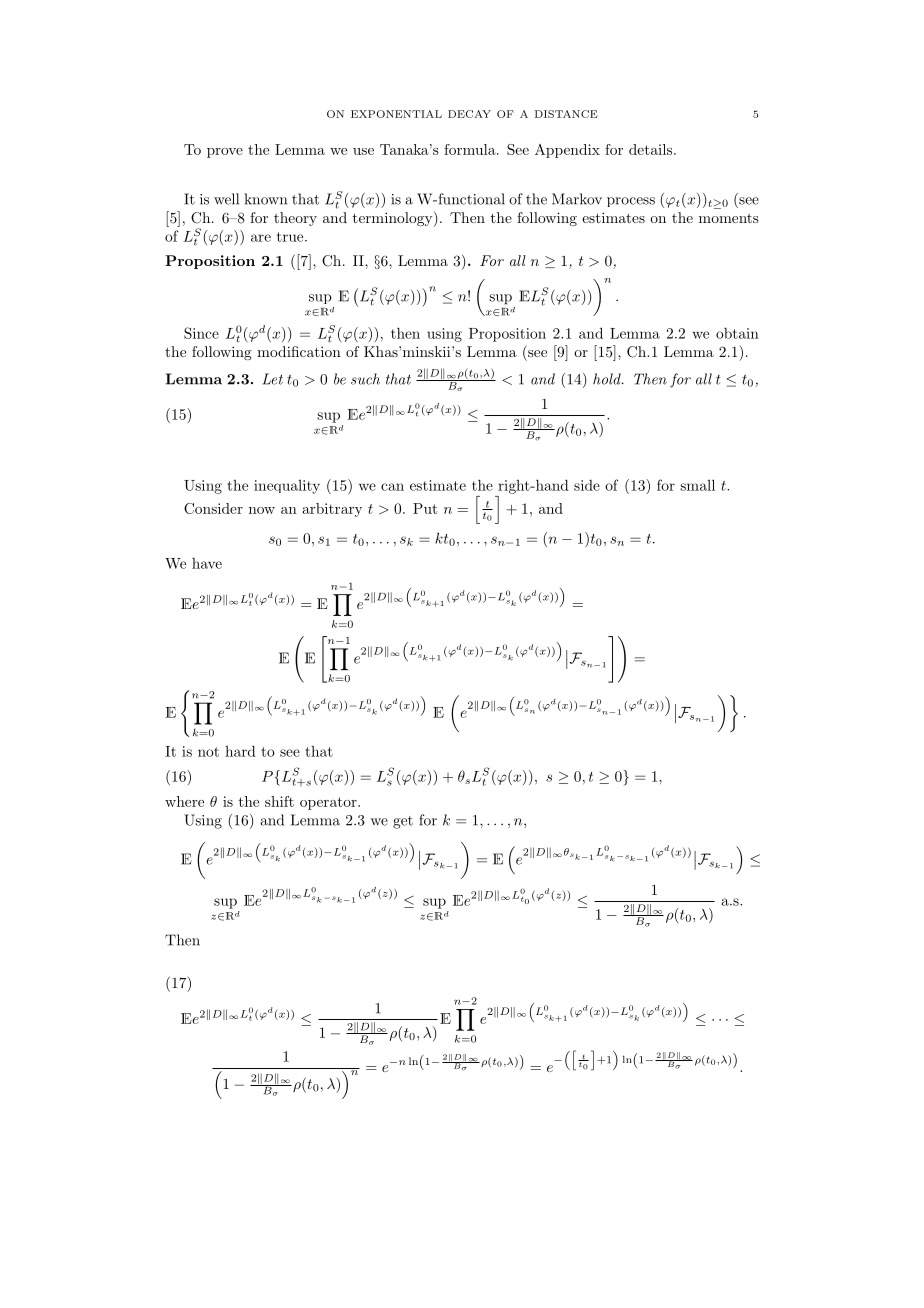  Describe the element at coordinates (471, 149) in the screenshot. I see `formula` at that location.
